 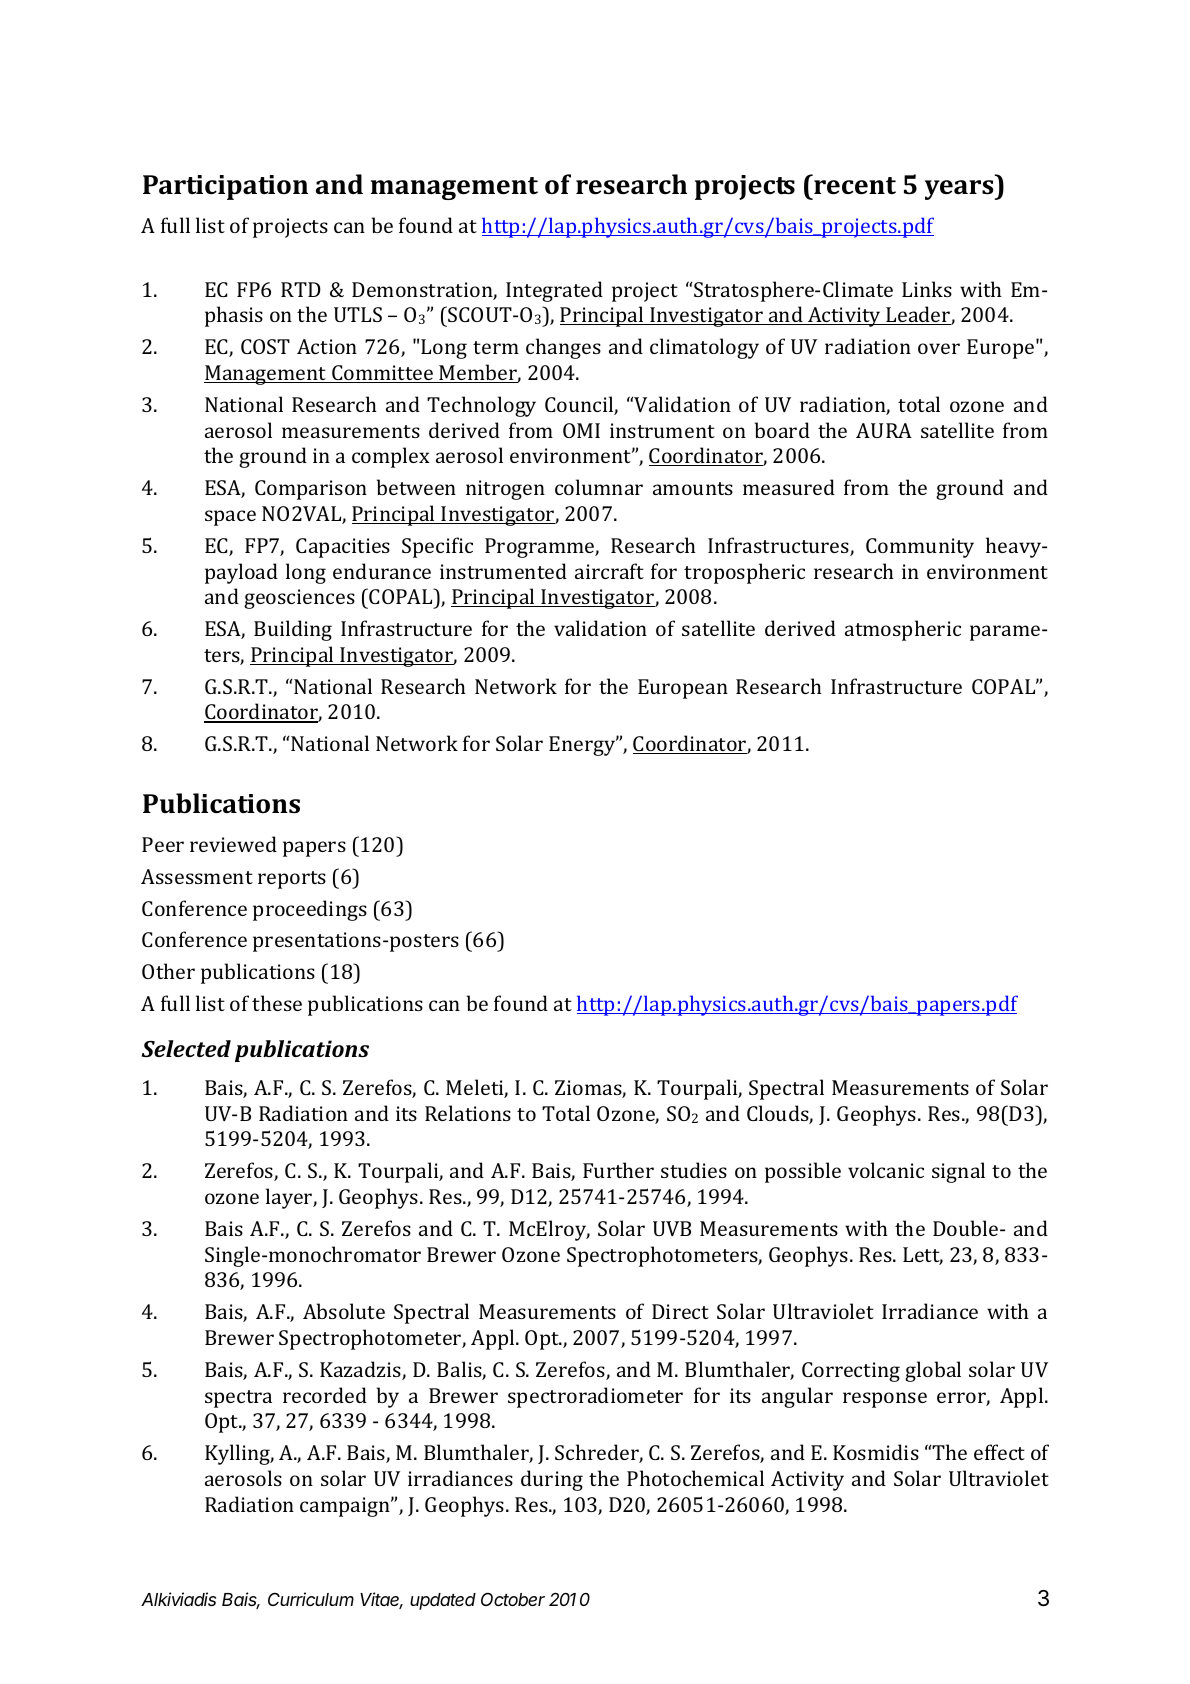 I want to click on during, so click(x=552, y=1480).
